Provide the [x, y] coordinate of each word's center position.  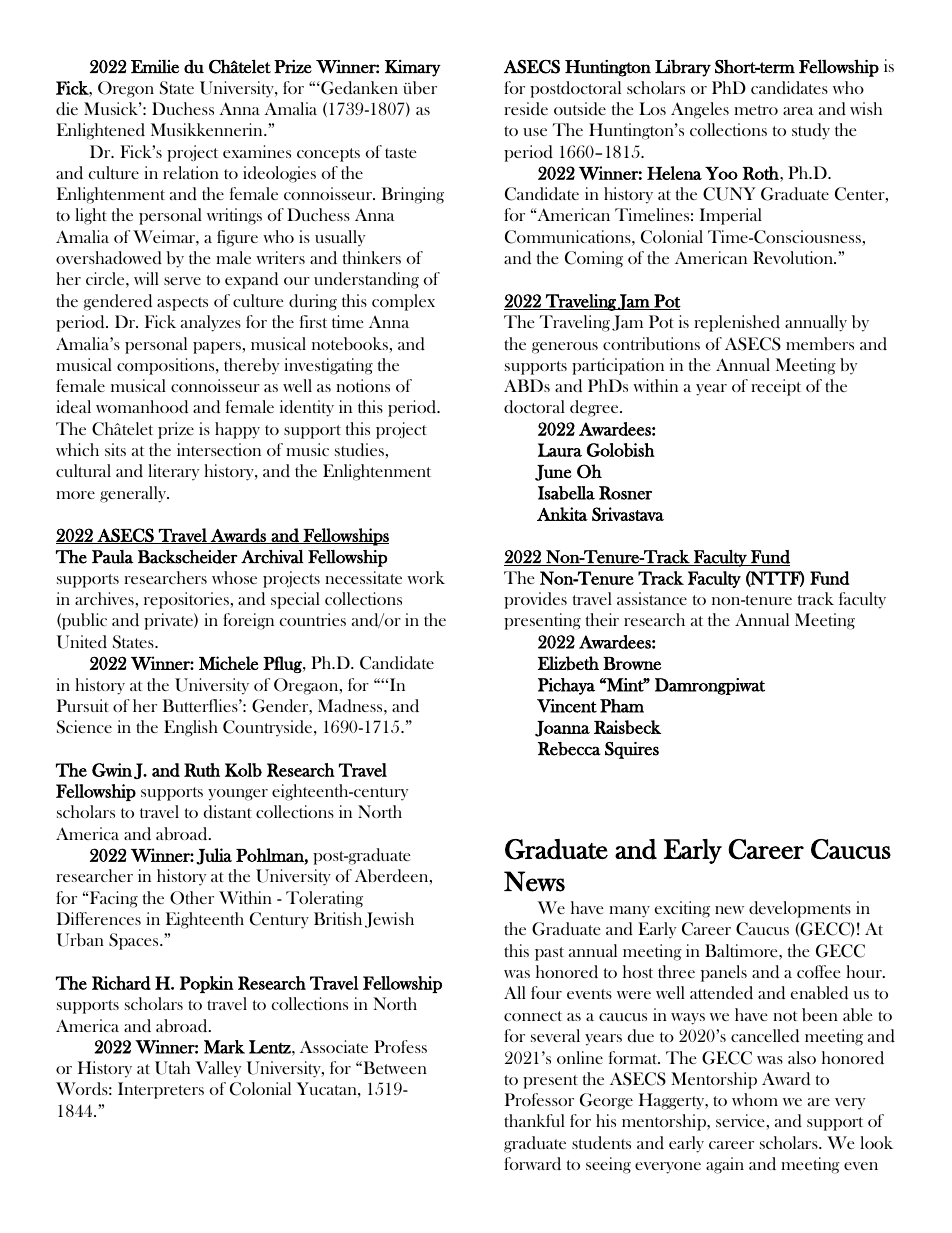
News [534, 881]
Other [192, 898]
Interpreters [161, 1090]
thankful [534, 1120]
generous [565, 348]
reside [526, 108]
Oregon [126, 89]
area [798, 111]
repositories [186, 600]
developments [800, 909]
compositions [167, 366]
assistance [652, 598]
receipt [776, 387]
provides [535, 600]
